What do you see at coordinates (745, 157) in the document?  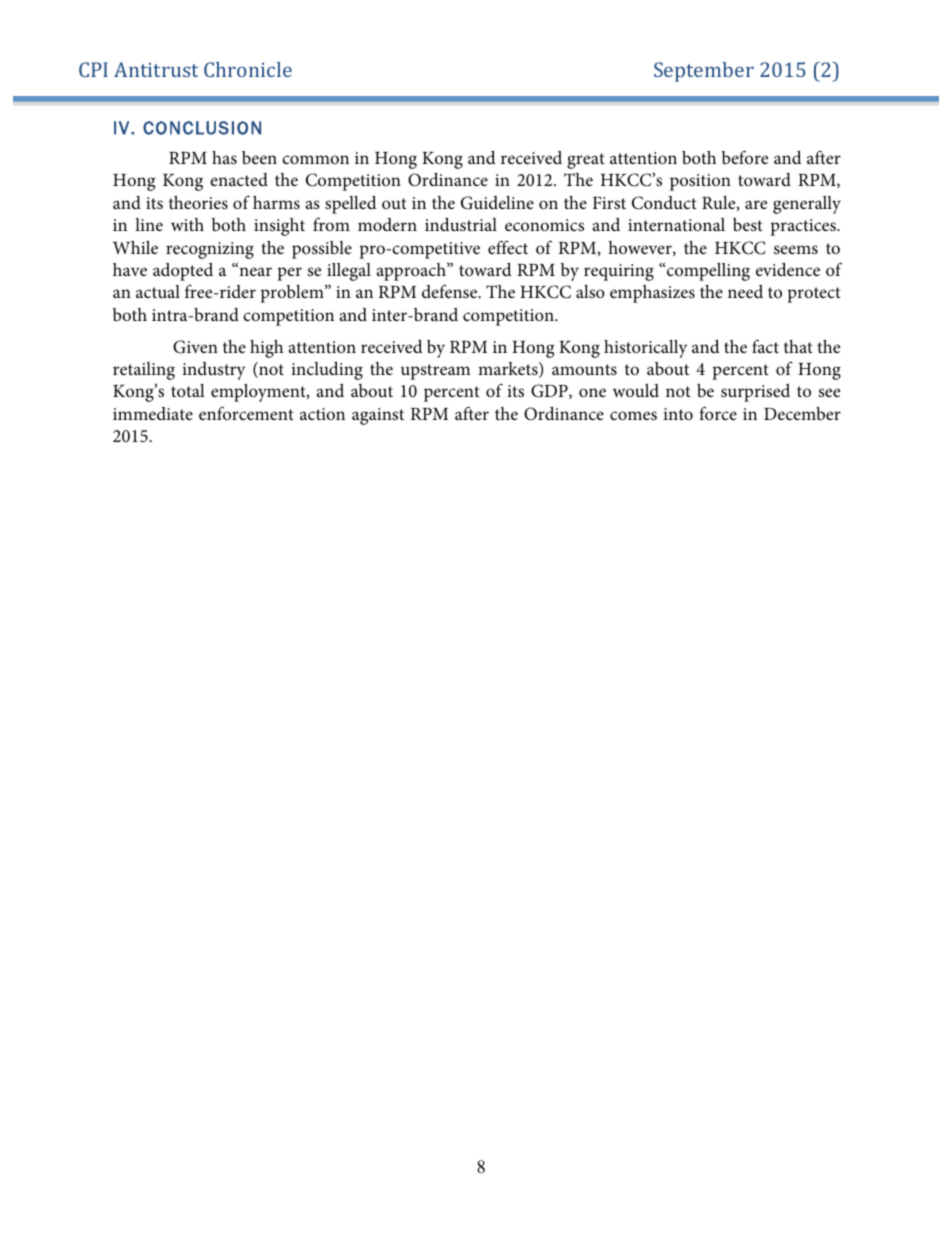 I see `before` at bounding box center [745, 157].
